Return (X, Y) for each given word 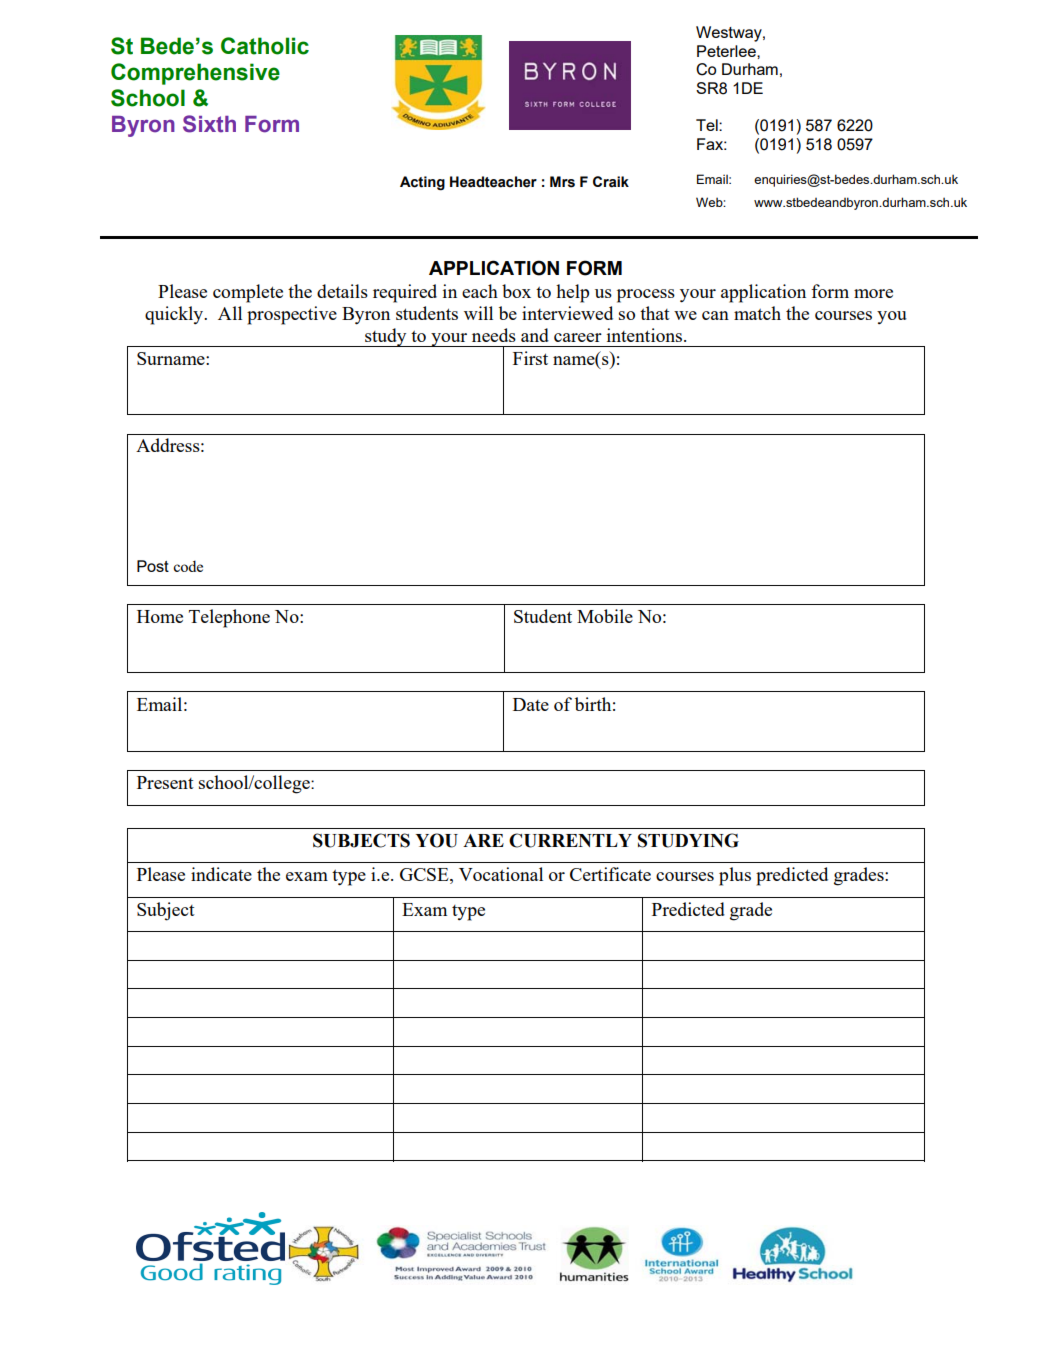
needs (494, 335)
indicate (221, 874)
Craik (611, 182)
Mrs (562, 182)
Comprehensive (195, 74)
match (757, 313)
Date (531, 704)
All (230, 313)
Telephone (229, 618)
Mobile (605, 616)
